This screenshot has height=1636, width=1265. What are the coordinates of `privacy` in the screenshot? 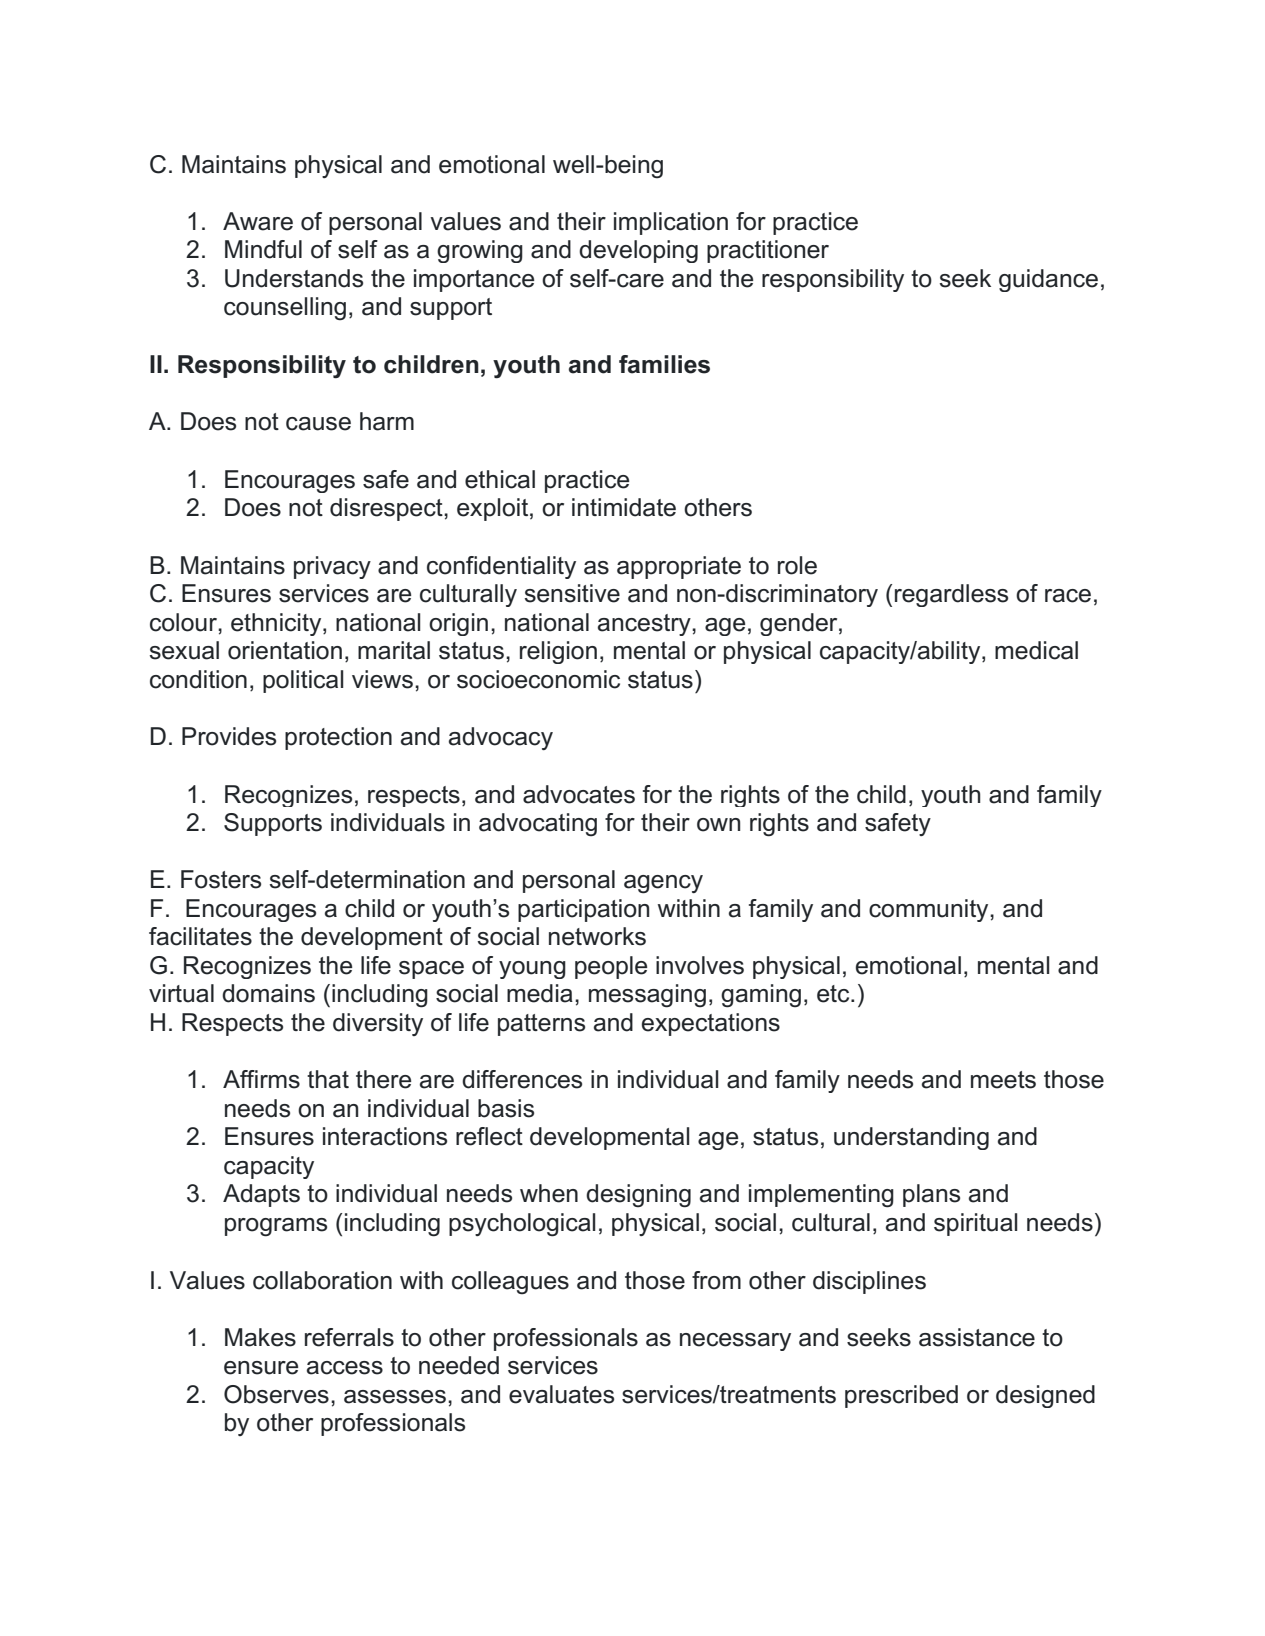 It's located at (332, 567).
